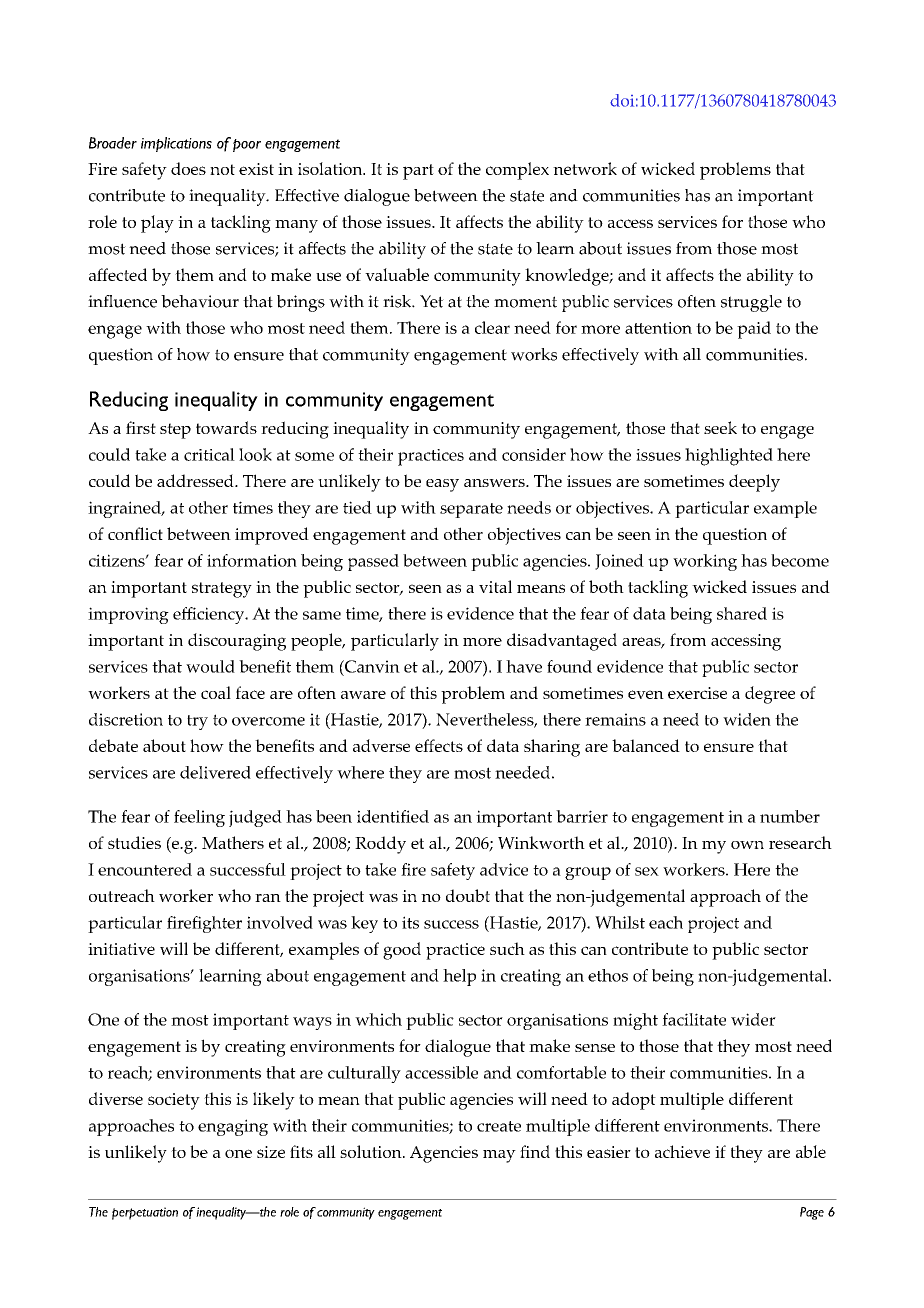 The height and width of the page is (1308, 924). Describe the element at coordinates (471, 510) in the page. I see `separate` at that location.
